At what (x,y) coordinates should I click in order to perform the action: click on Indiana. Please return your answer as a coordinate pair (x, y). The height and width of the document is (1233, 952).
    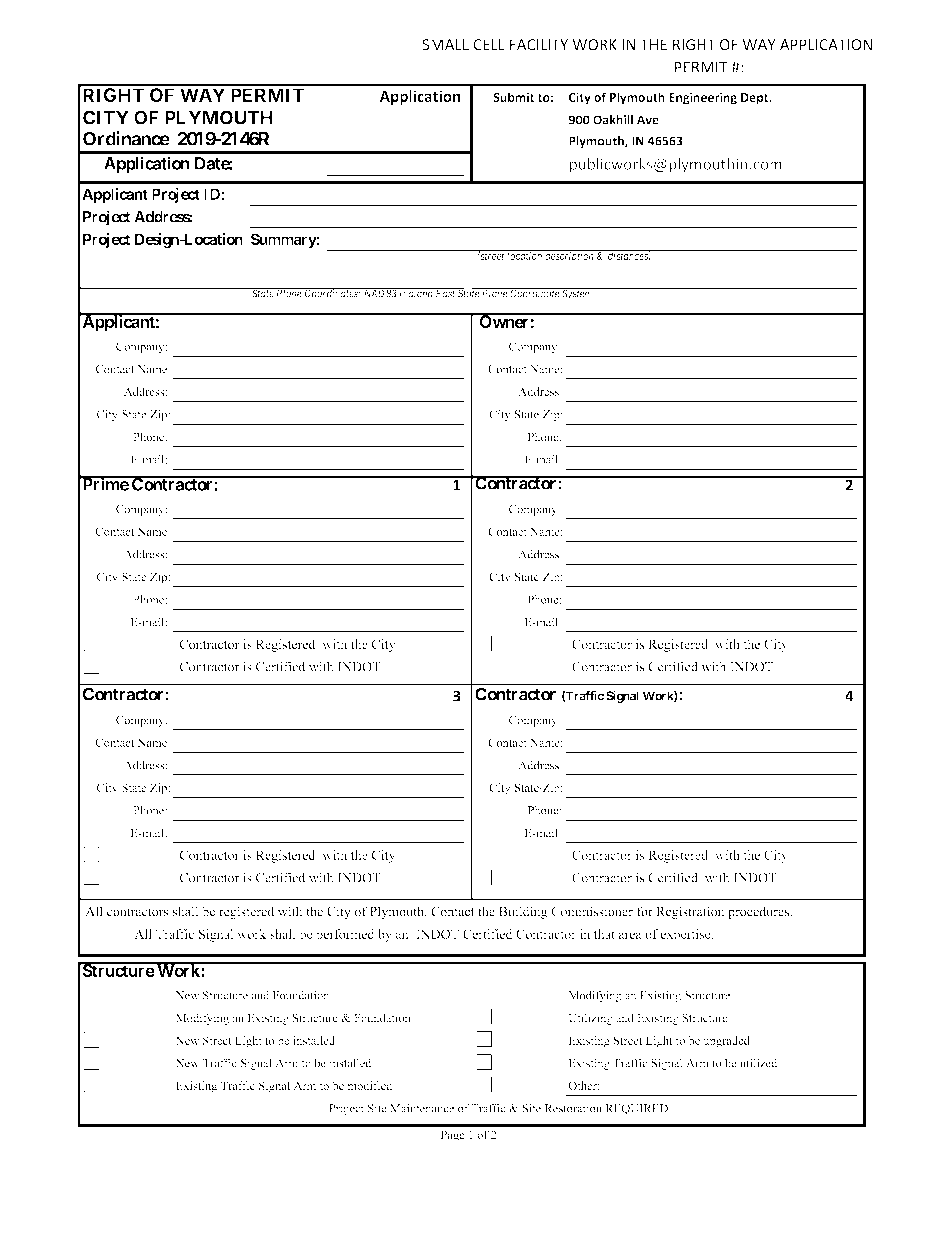
    Looking at the image, I should click on (416, 293).
